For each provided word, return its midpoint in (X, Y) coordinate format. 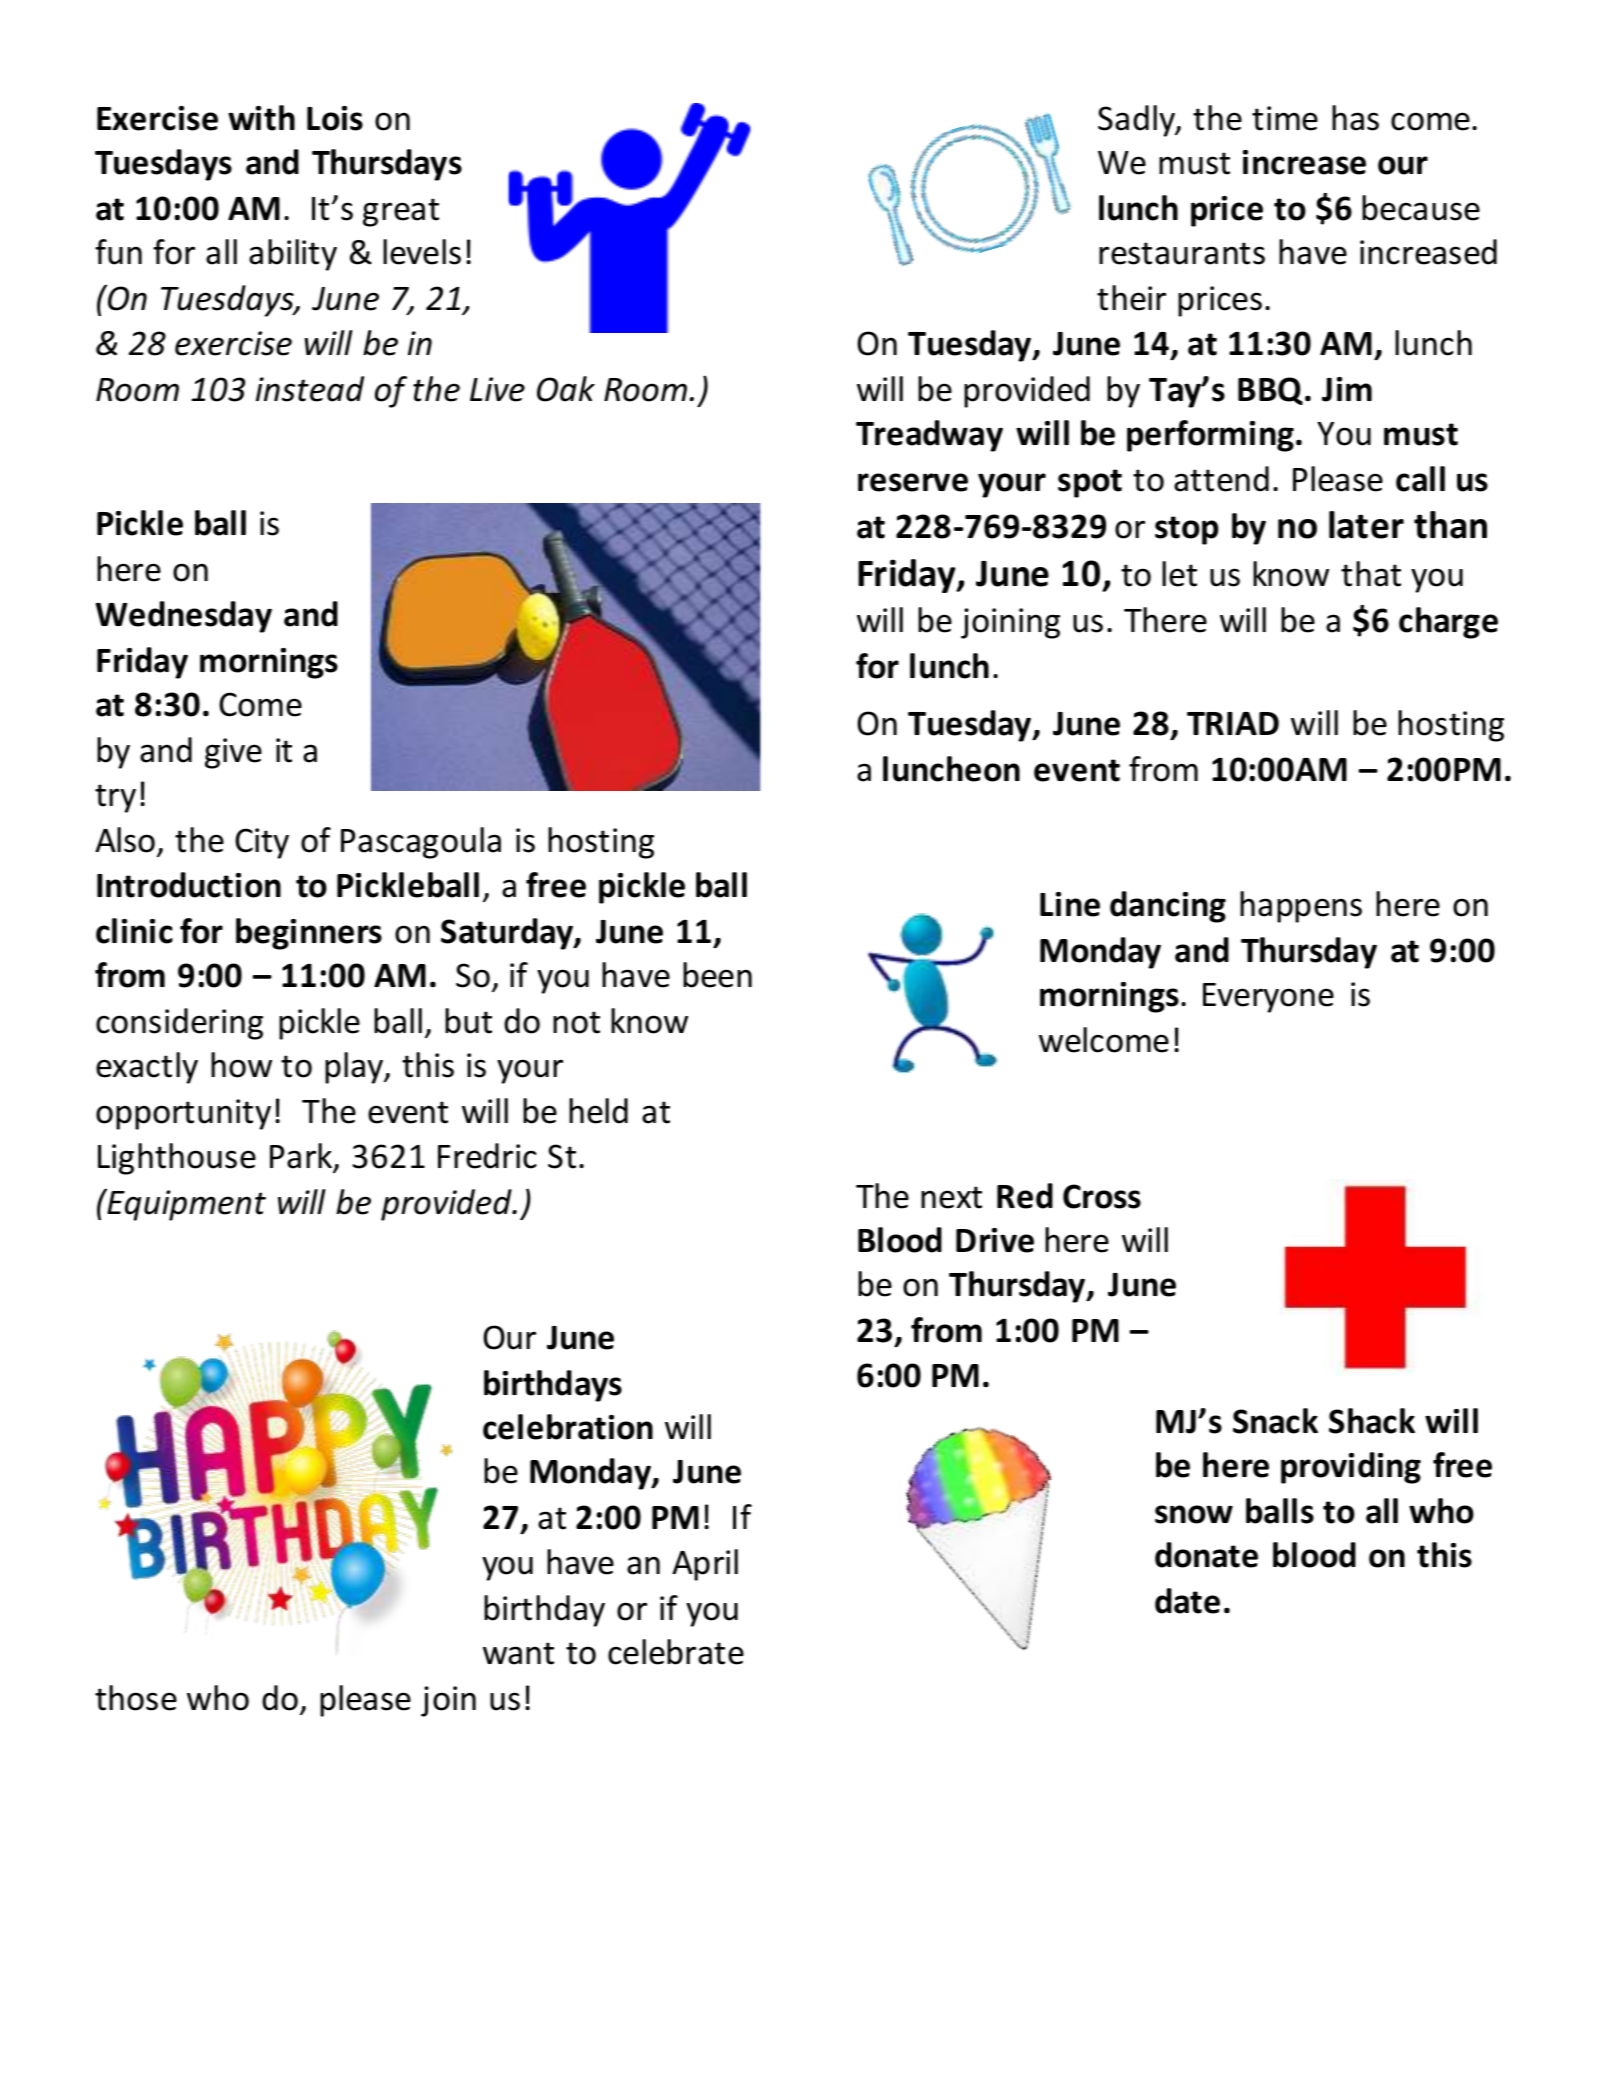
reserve (913, 482)
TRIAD (1233, 723)
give (233, 753)
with (261, 118)
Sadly (1137, 121)
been (717, 975)
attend (1221, 479)
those (136, 1698)
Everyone (1268, 998)
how (241, 1065)
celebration (568, 1427)
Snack (1275, 1421)
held (598, 1111)
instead (310, 389)
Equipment (185, 1204)
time (1285, 118)
